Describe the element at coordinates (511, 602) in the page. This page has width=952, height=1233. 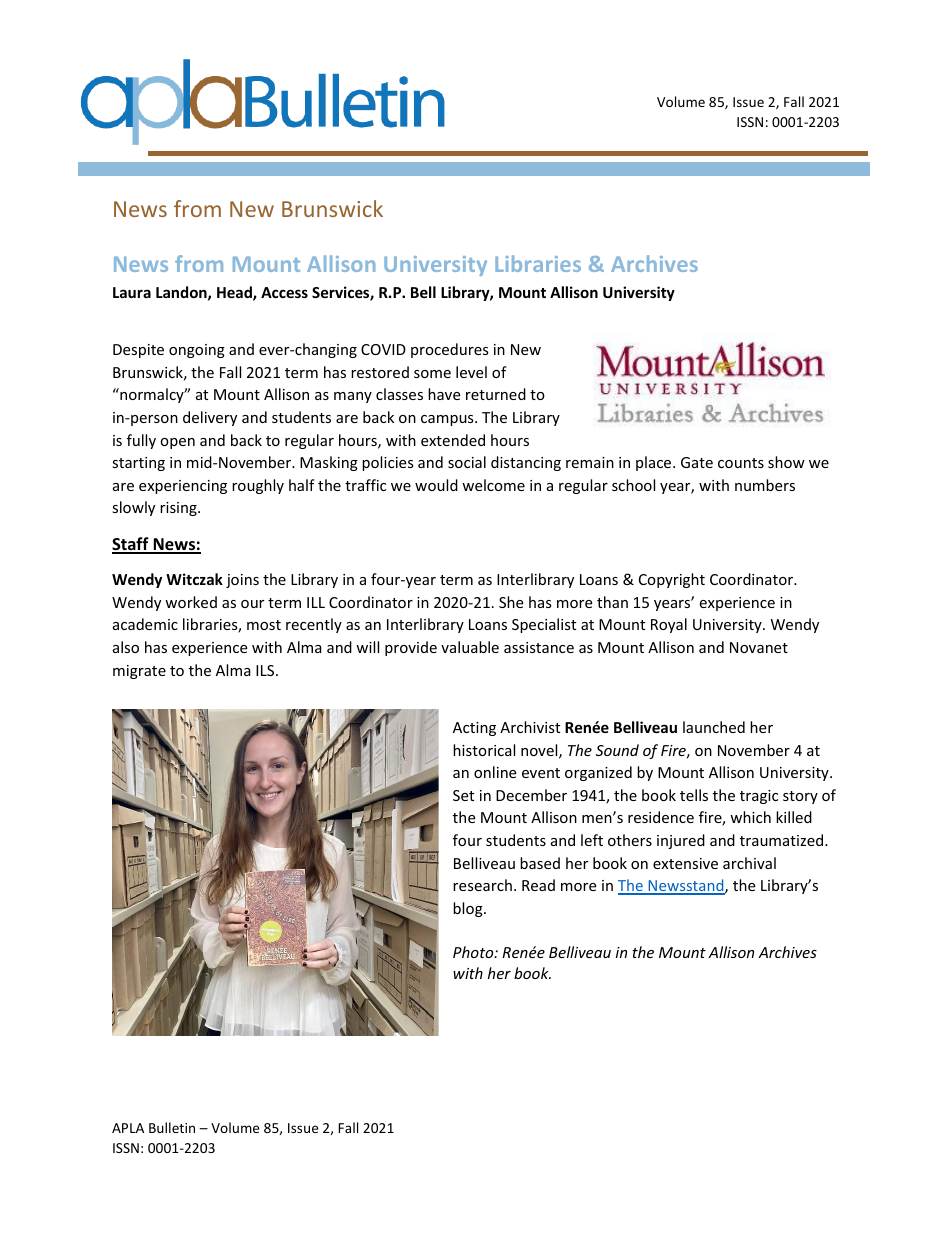
I see `She` at that location.
